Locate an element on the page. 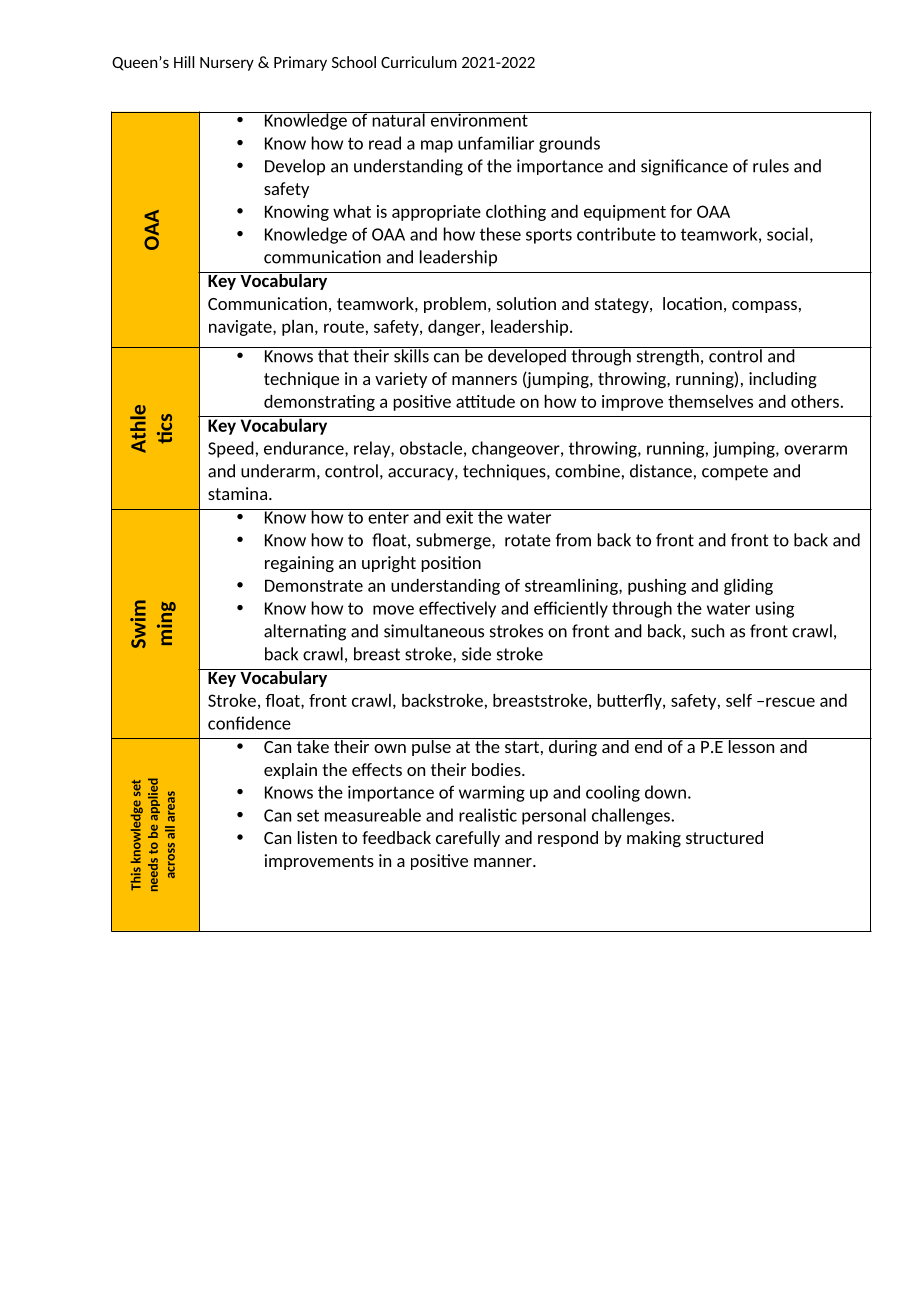 The height and width of the page is (1308, 924). regaining is located at coordinates (299, 564).
